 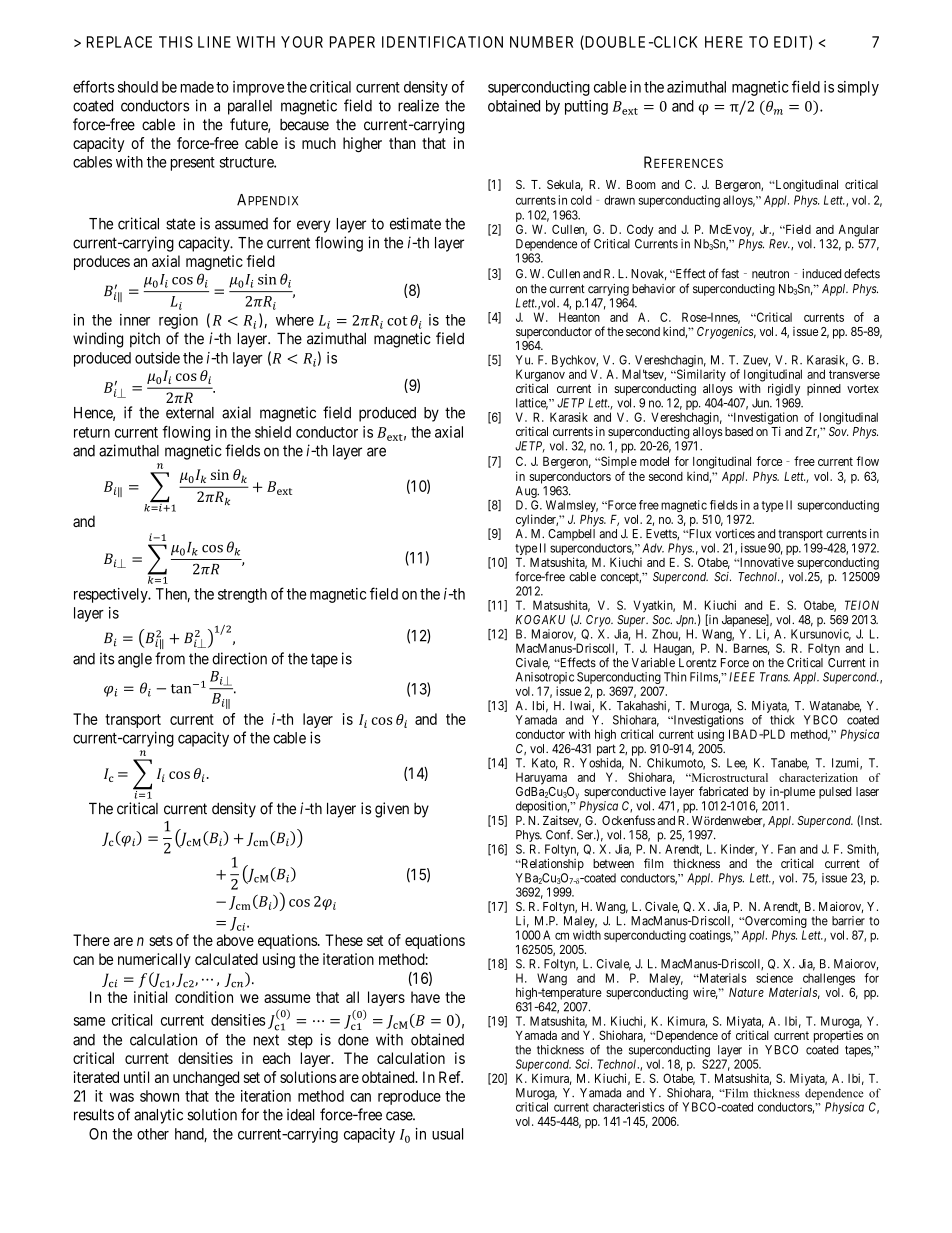 What do you see at coordinates (397, 321) in the image?
I see `cot` at bounding box center [397, 321].
